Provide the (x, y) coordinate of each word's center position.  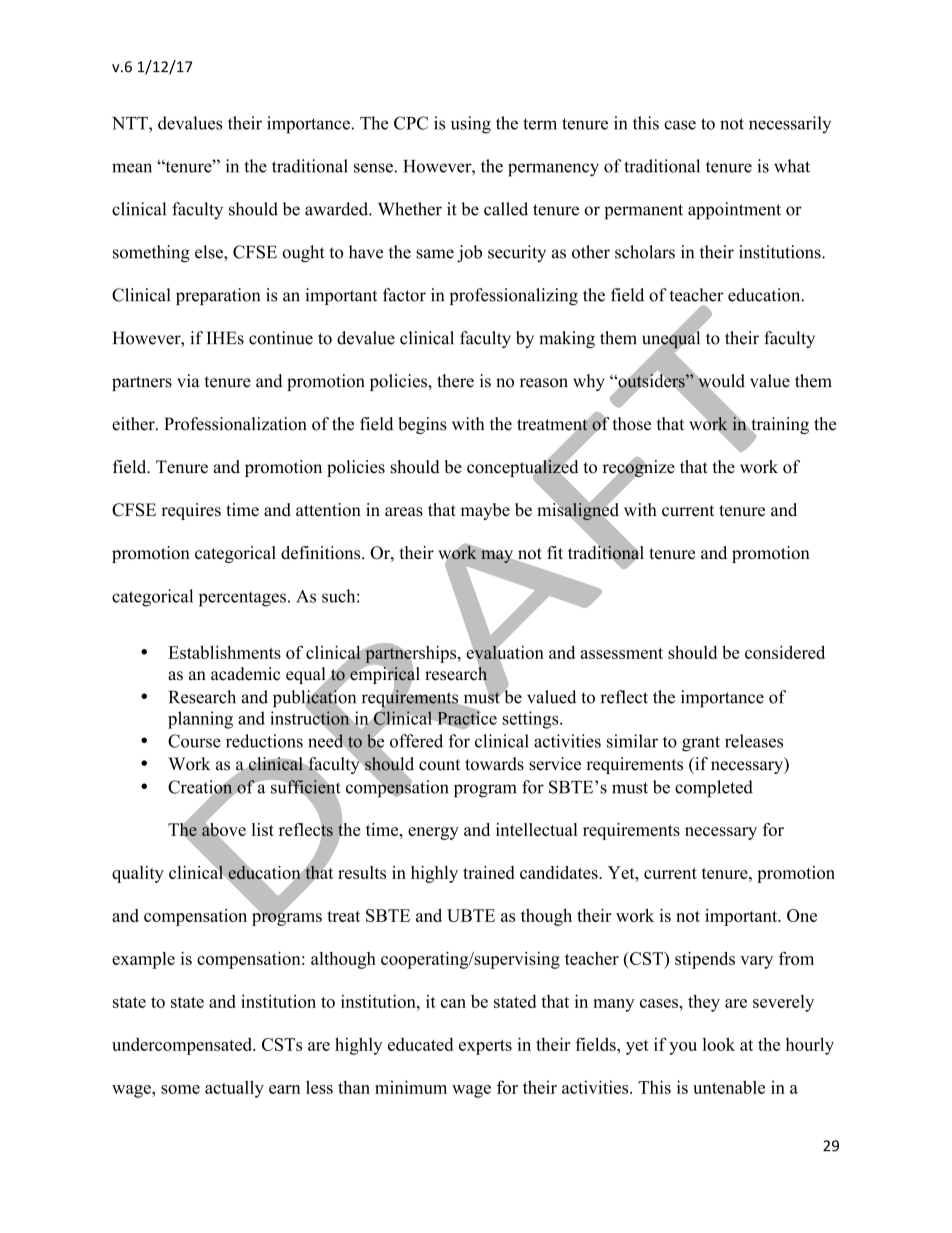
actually (234, 1089)
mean (132, 168)
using (471, 125)
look (719, 1044)
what (792, 166)
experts (485, 1047)
